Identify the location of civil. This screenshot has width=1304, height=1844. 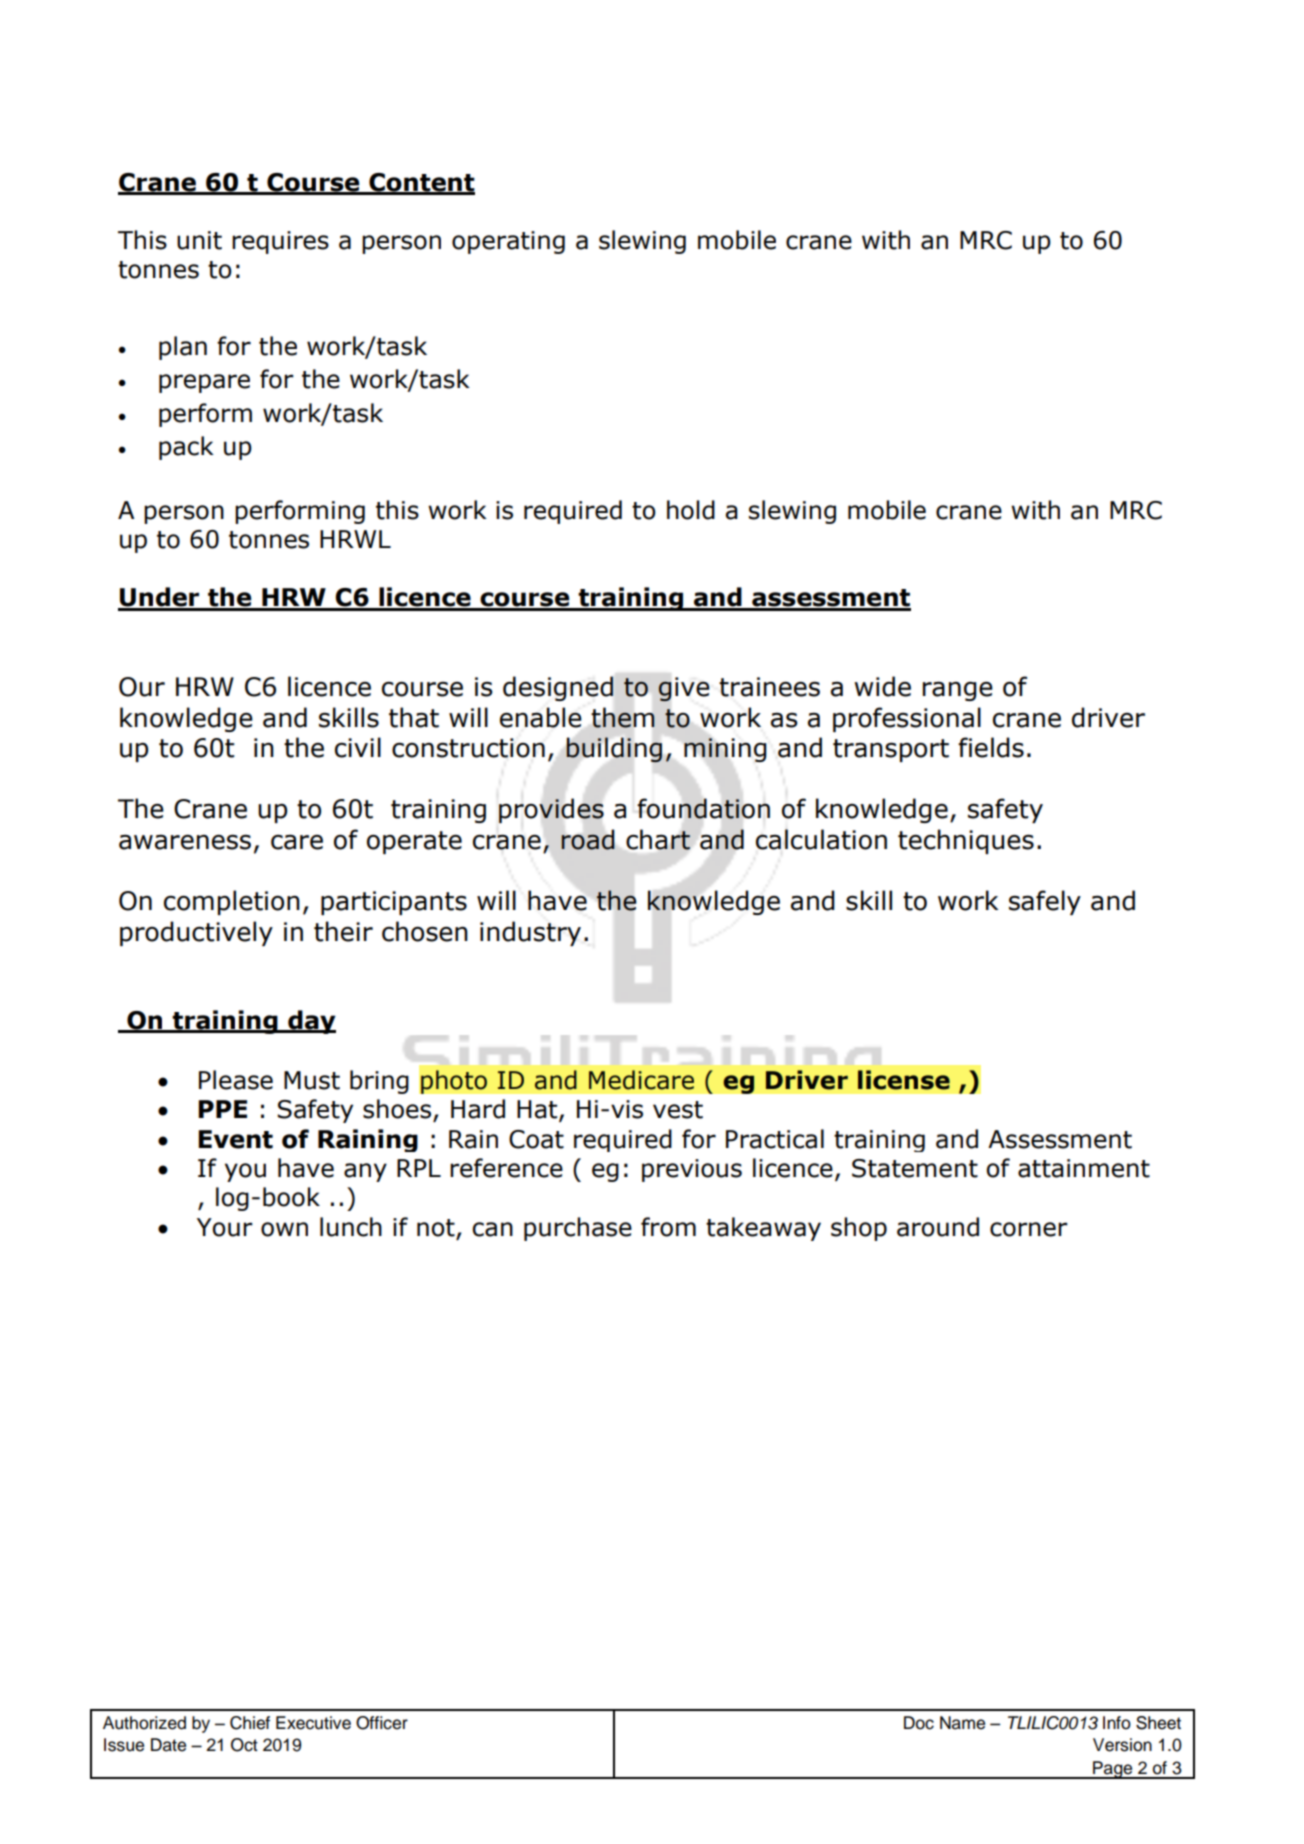
(358, 747).
